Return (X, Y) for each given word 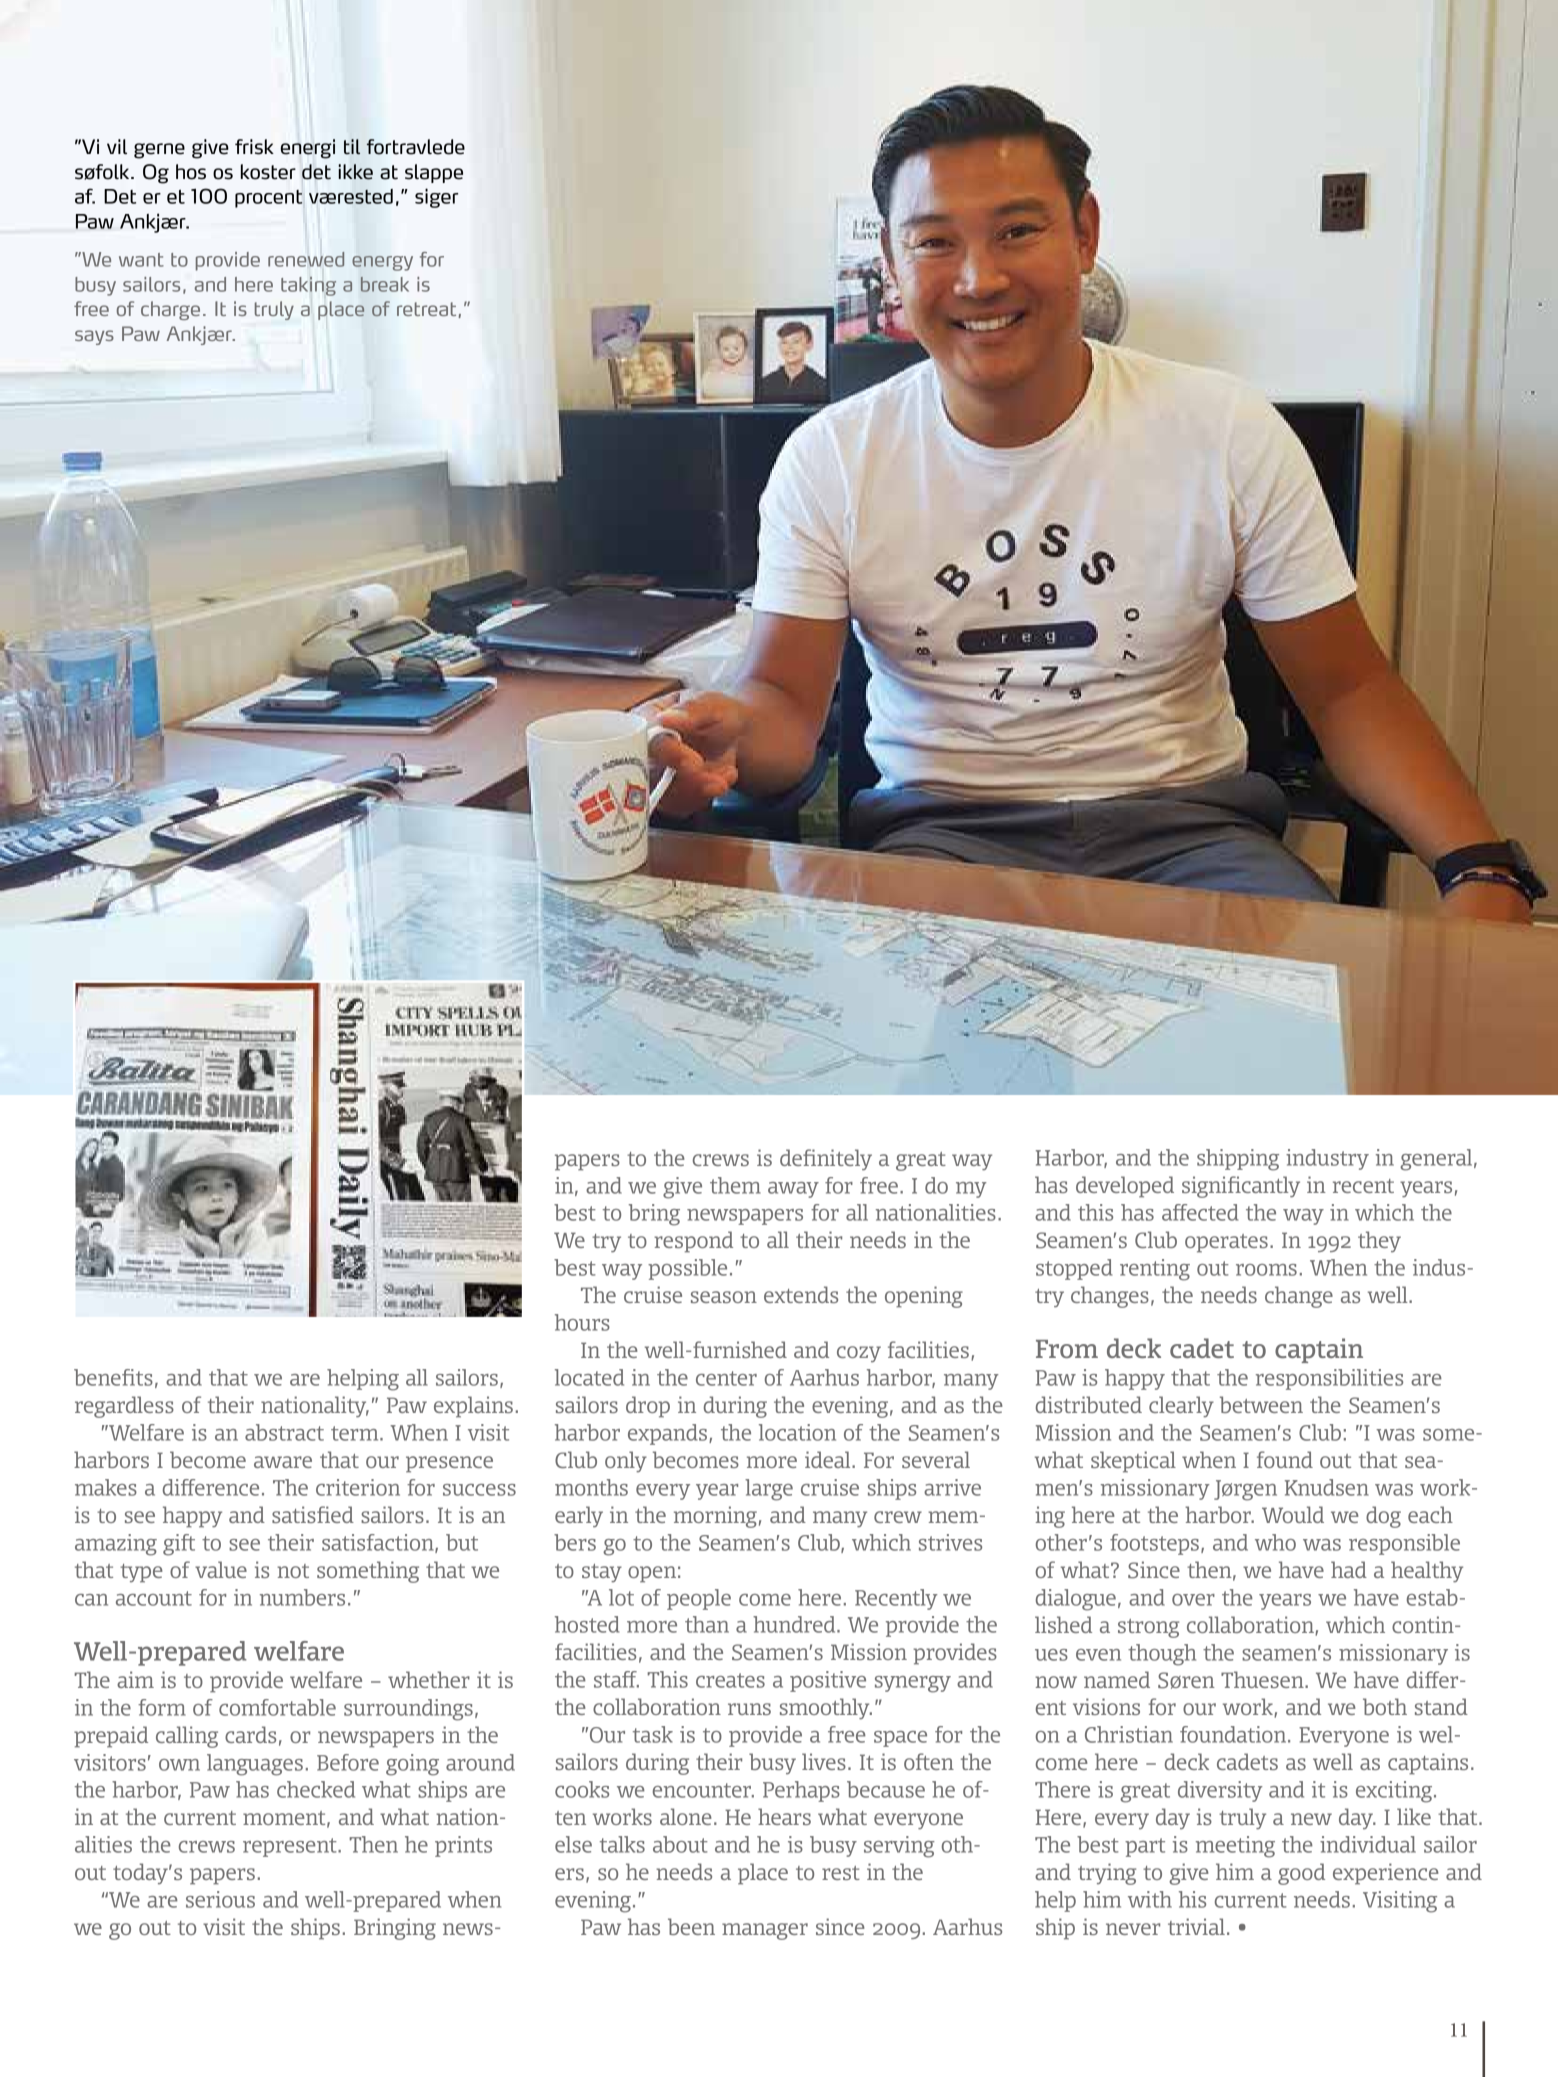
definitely (826, 1160)
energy (382, 263)
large (769, 1490)
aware (283, 1462)
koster (268, 172)
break (385, 284)
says (94, 337)
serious (220, 1899)
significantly (1241, 1187)
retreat (426, 309)
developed (1125, 1187)
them (735, 1185)
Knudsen (1327, 1487)
